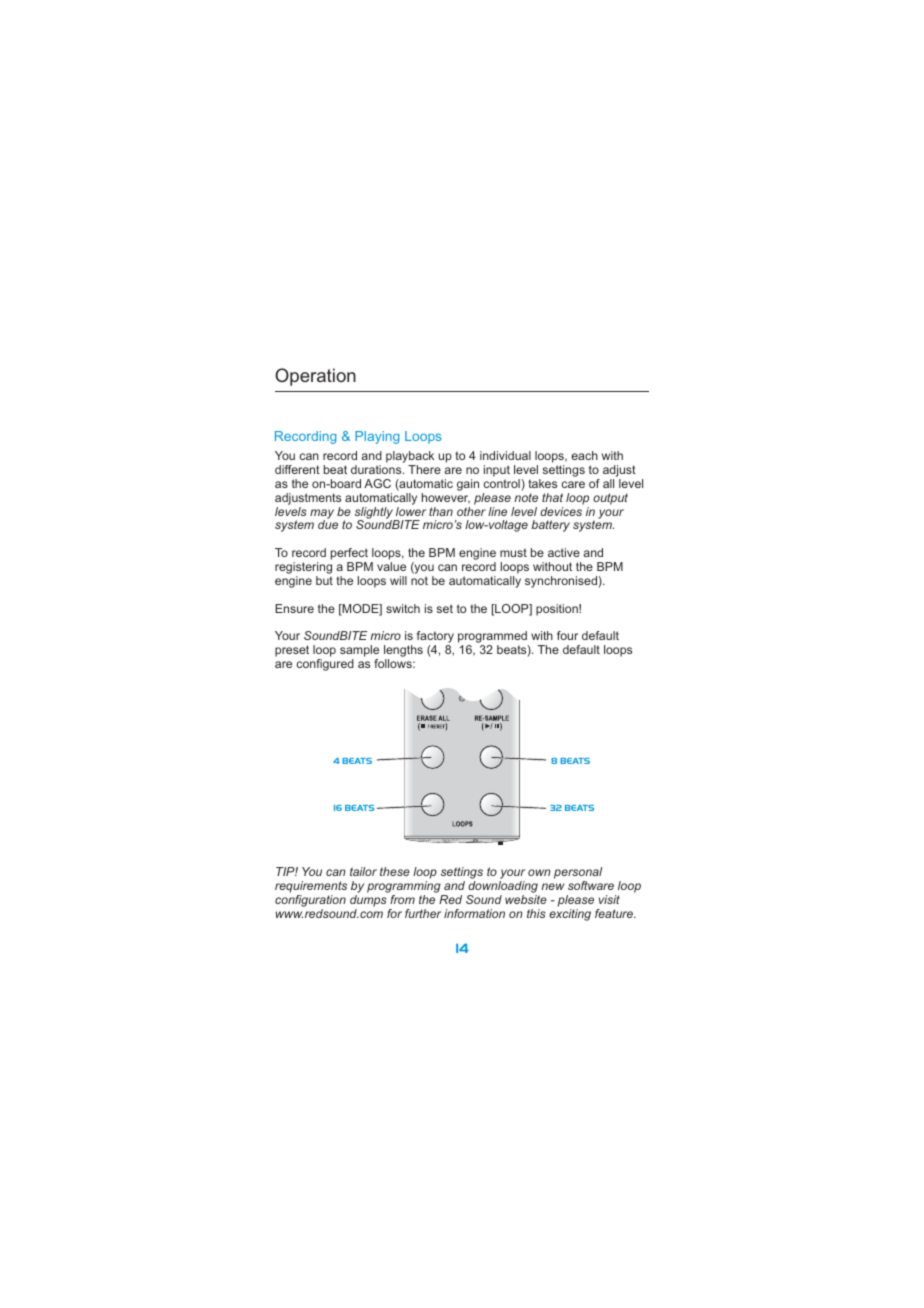 The height and width of the screenshot is (1308, 924). Describe the element at coordinates (398, 580) in the screenshot. I see `will` at that location.
